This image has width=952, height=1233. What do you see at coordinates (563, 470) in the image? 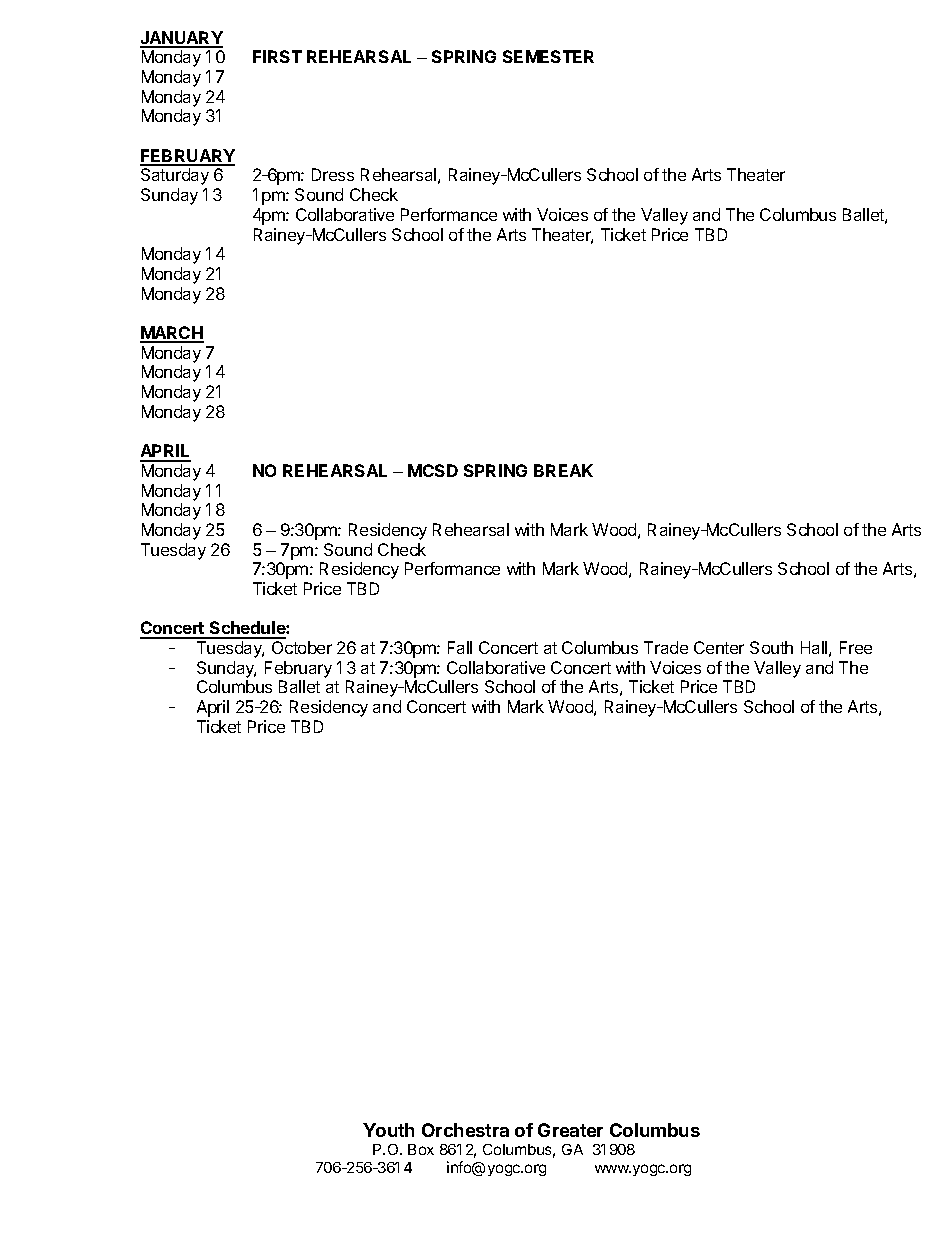
I see `BREAK` at bounding box center [563, 470].
